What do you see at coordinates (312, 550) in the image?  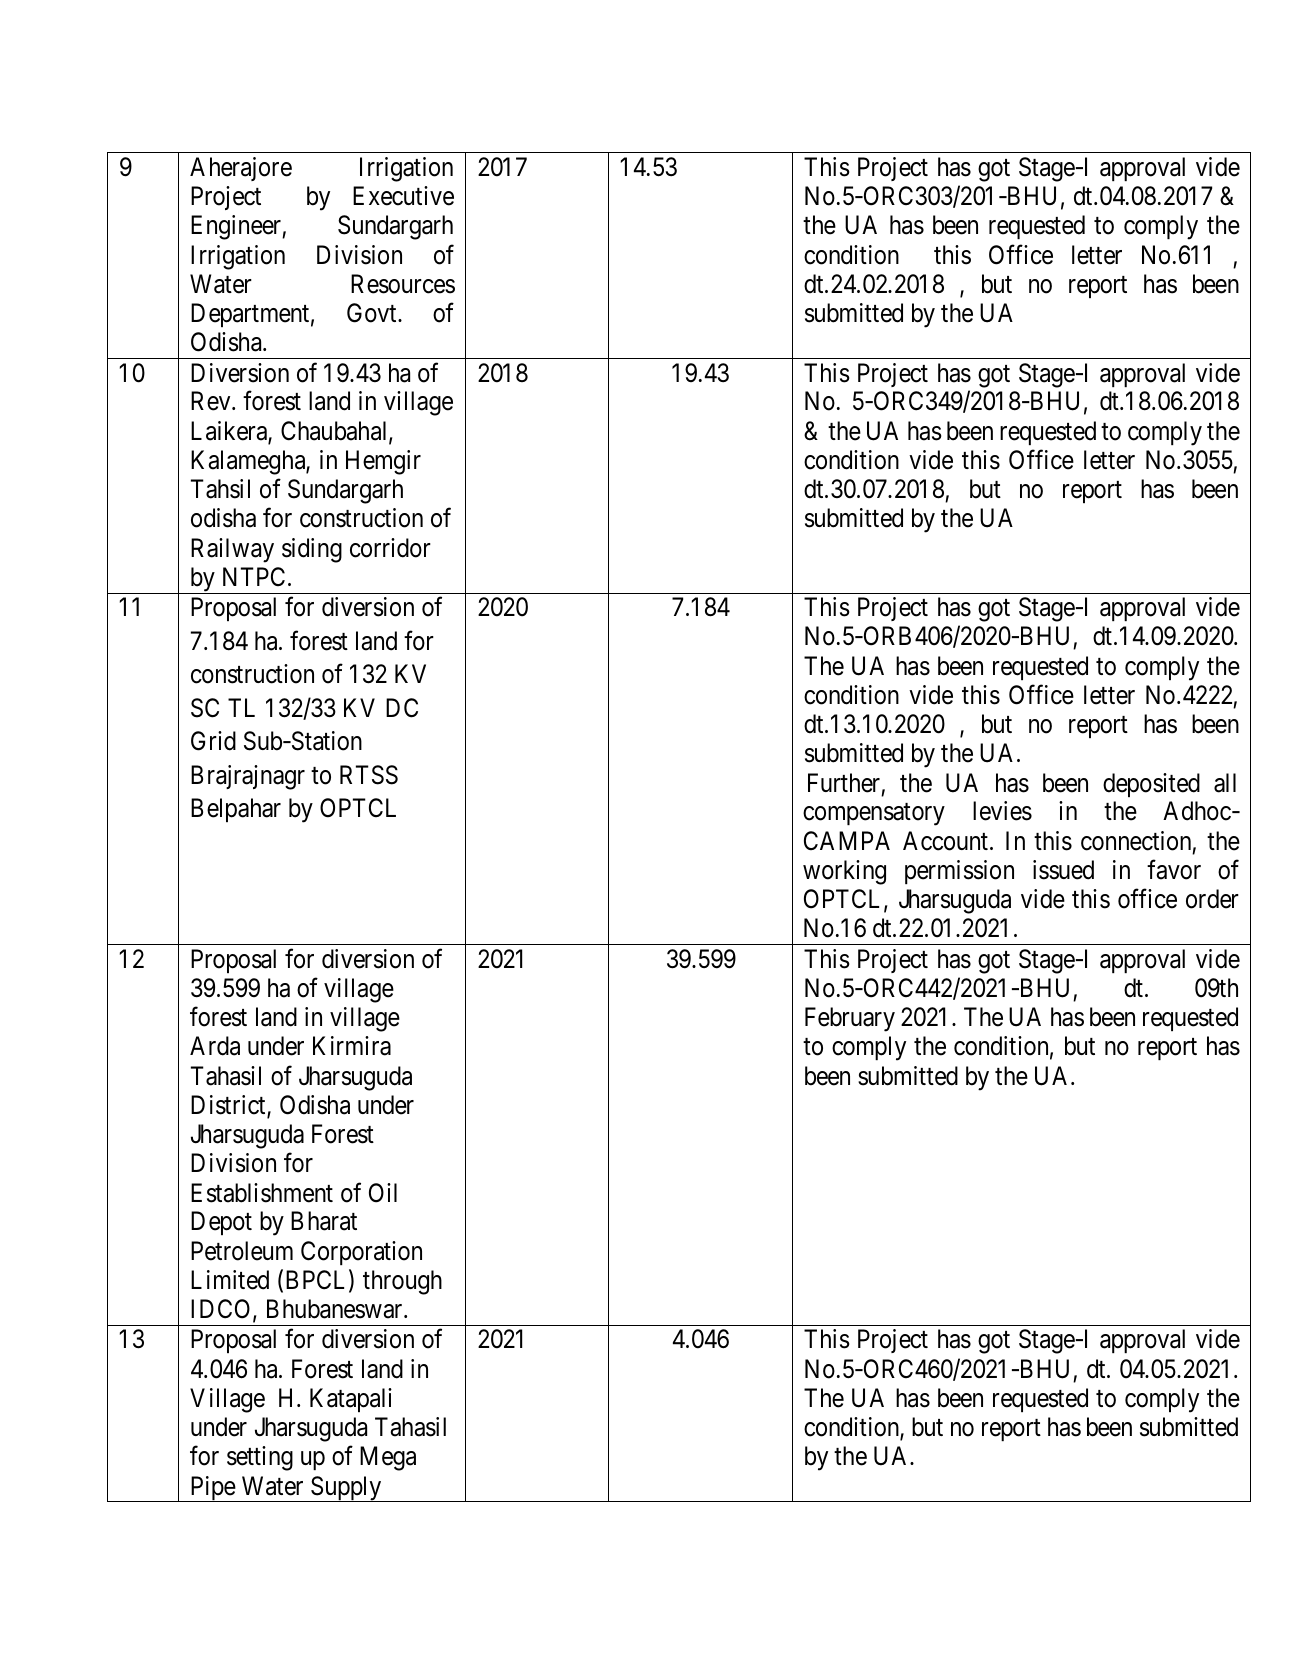 I see `siding` at bounding box center [312, 550].
